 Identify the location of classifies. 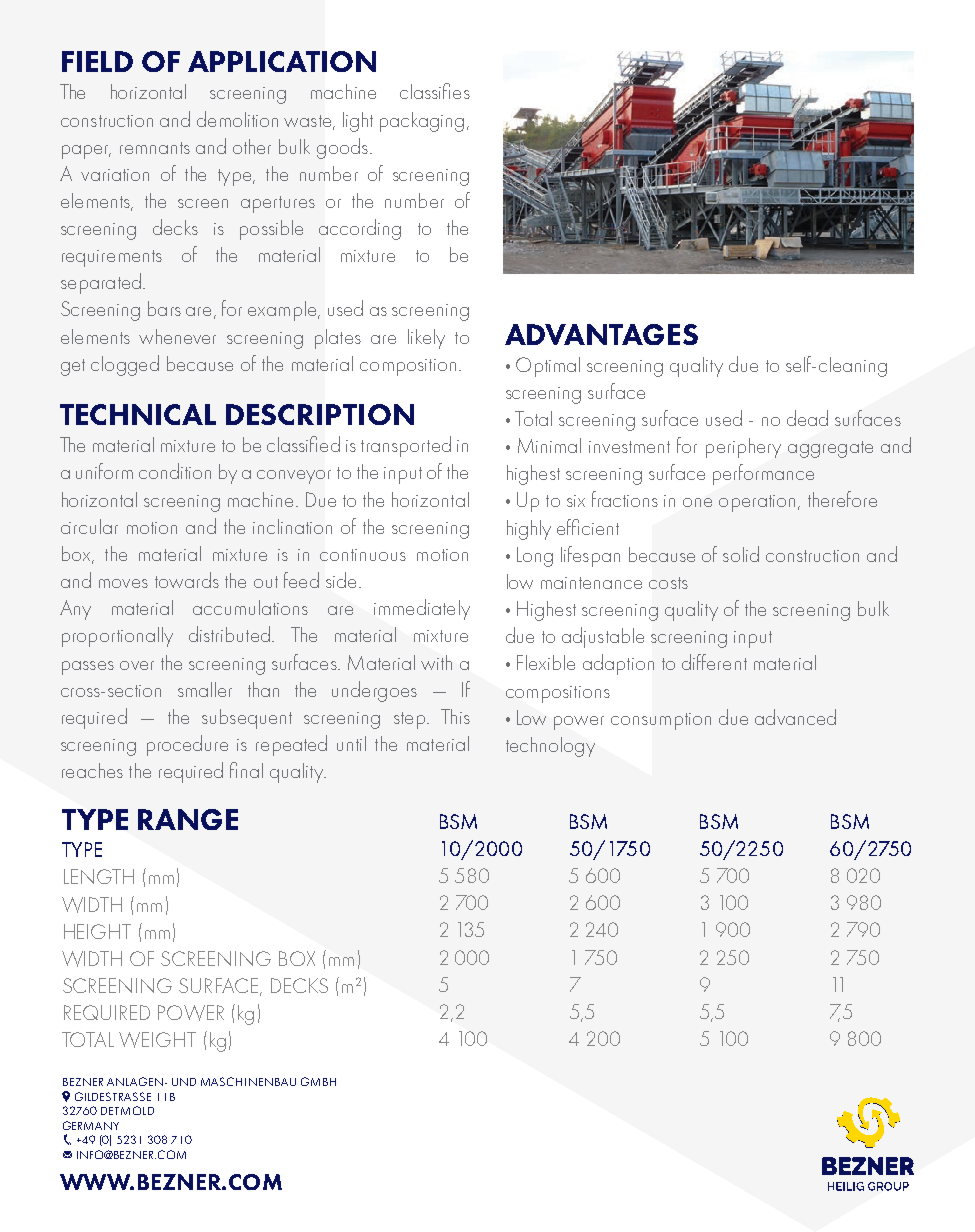
(435, 91).
